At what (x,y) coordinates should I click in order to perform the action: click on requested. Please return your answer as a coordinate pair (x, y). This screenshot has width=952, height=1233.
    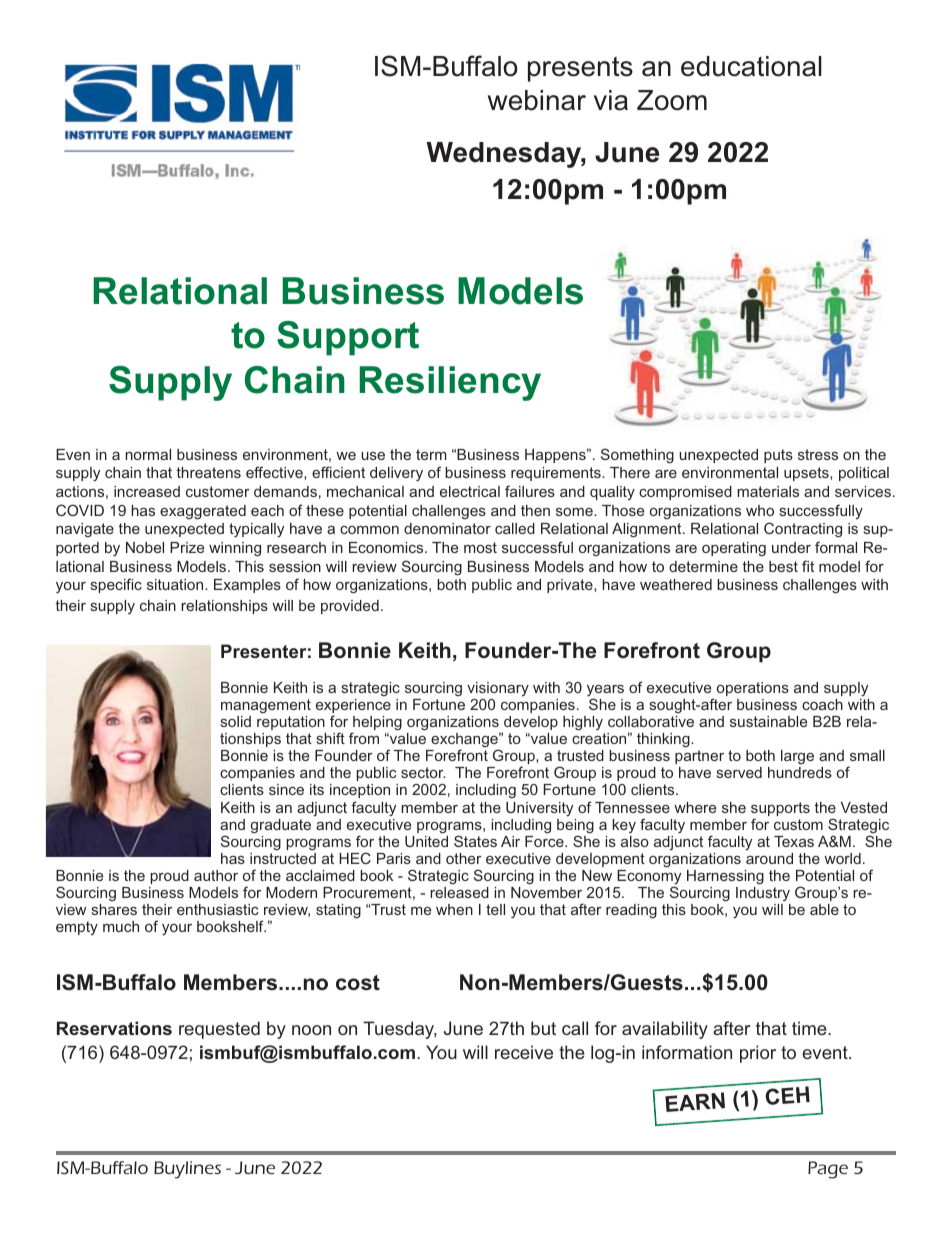
    Looking at the image, I should click on (219, 1030).
